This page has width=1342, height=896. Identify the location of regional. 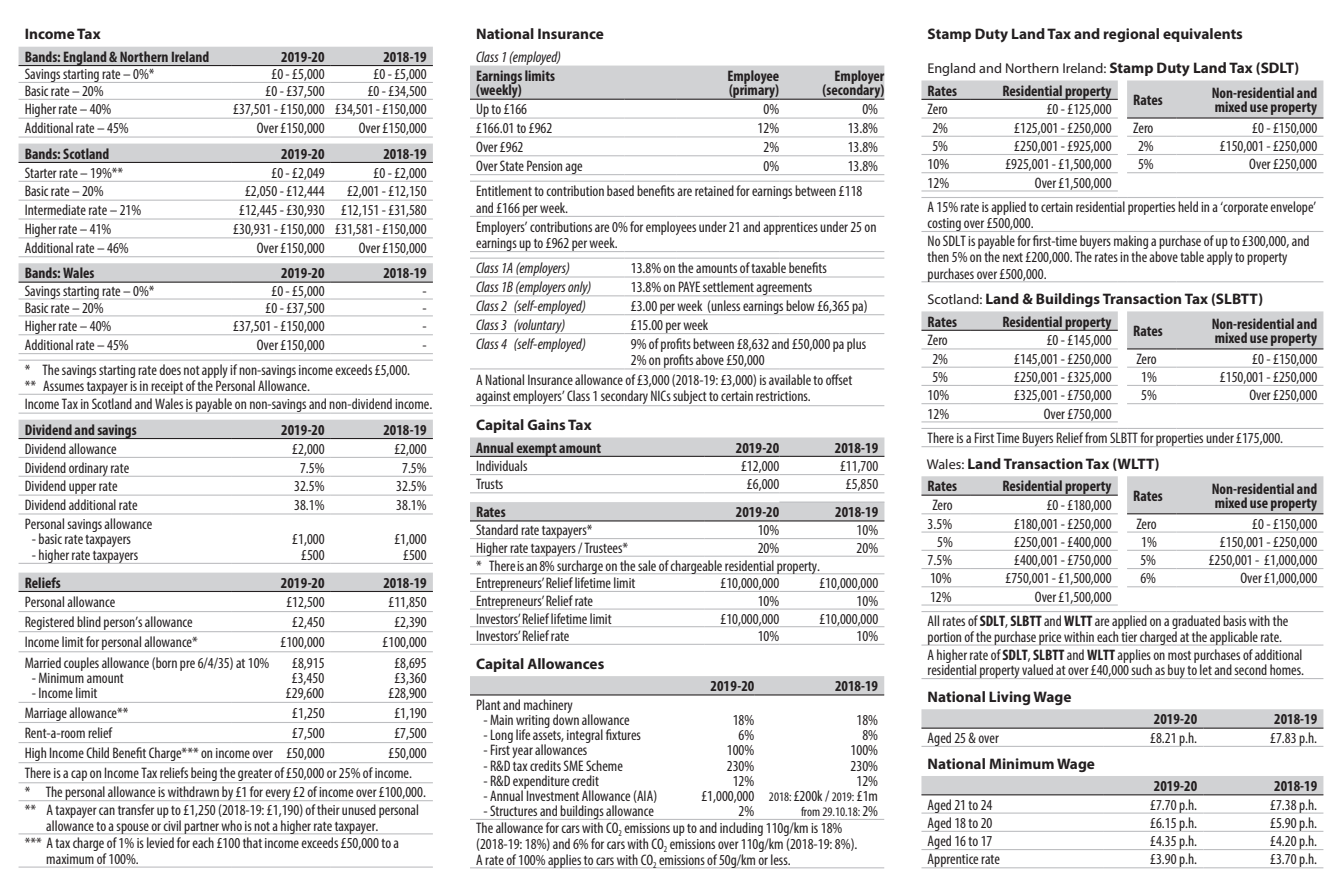
(1131, 35).
